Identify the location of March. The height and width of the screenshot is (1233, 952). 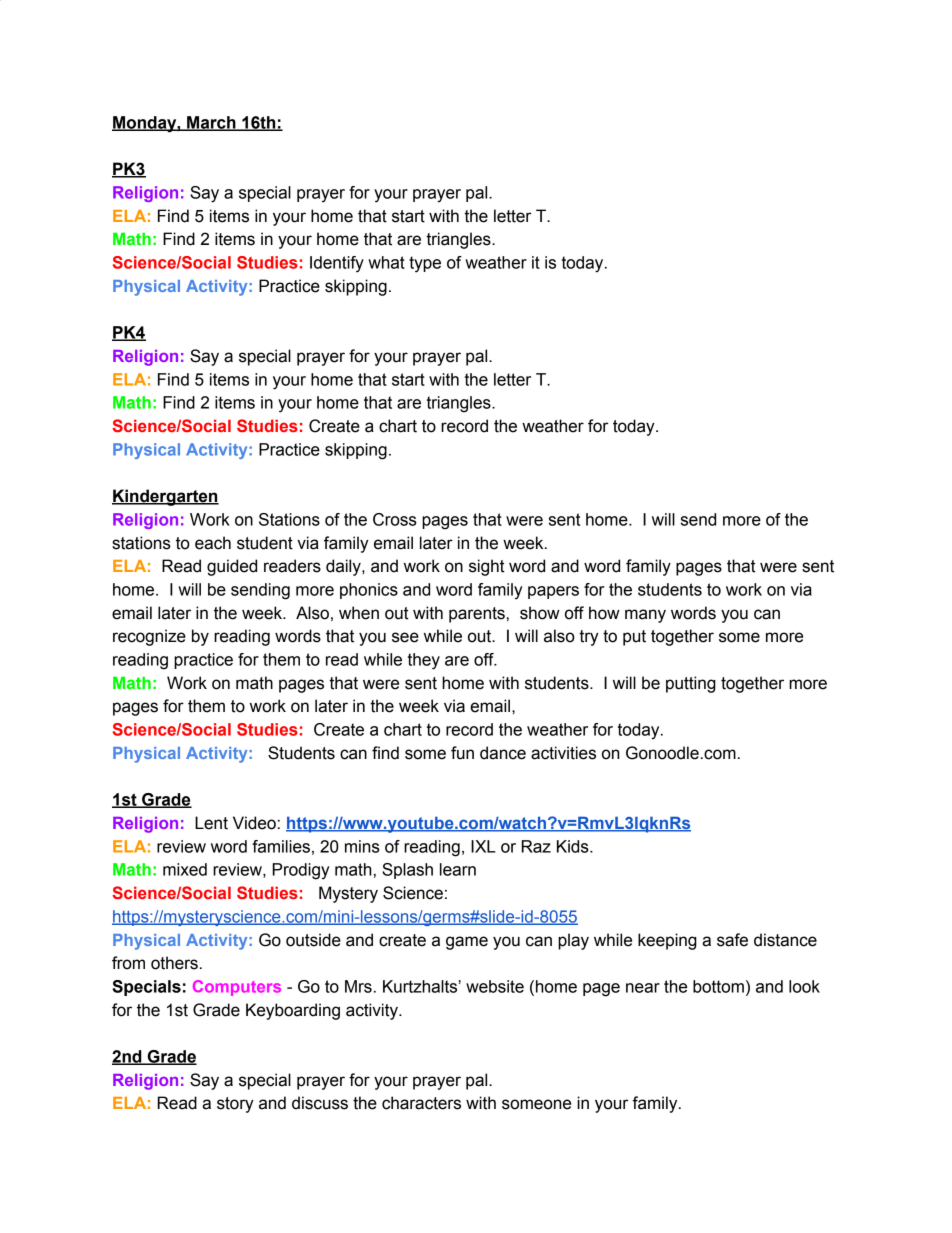
(211, 123).
